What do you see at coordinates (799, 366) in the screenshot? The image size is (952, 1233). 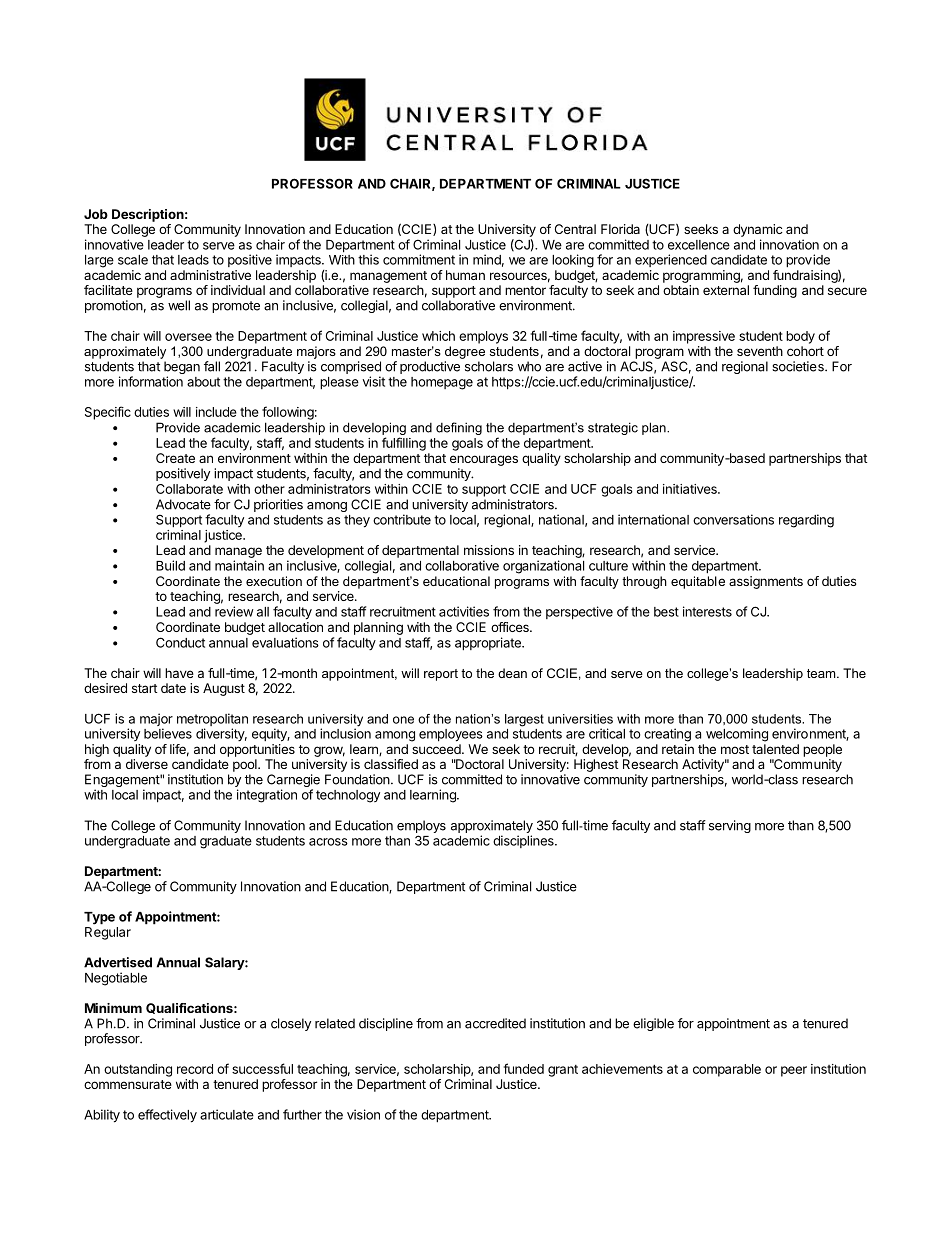 I see `societies` at bounding box center [799, 366].
